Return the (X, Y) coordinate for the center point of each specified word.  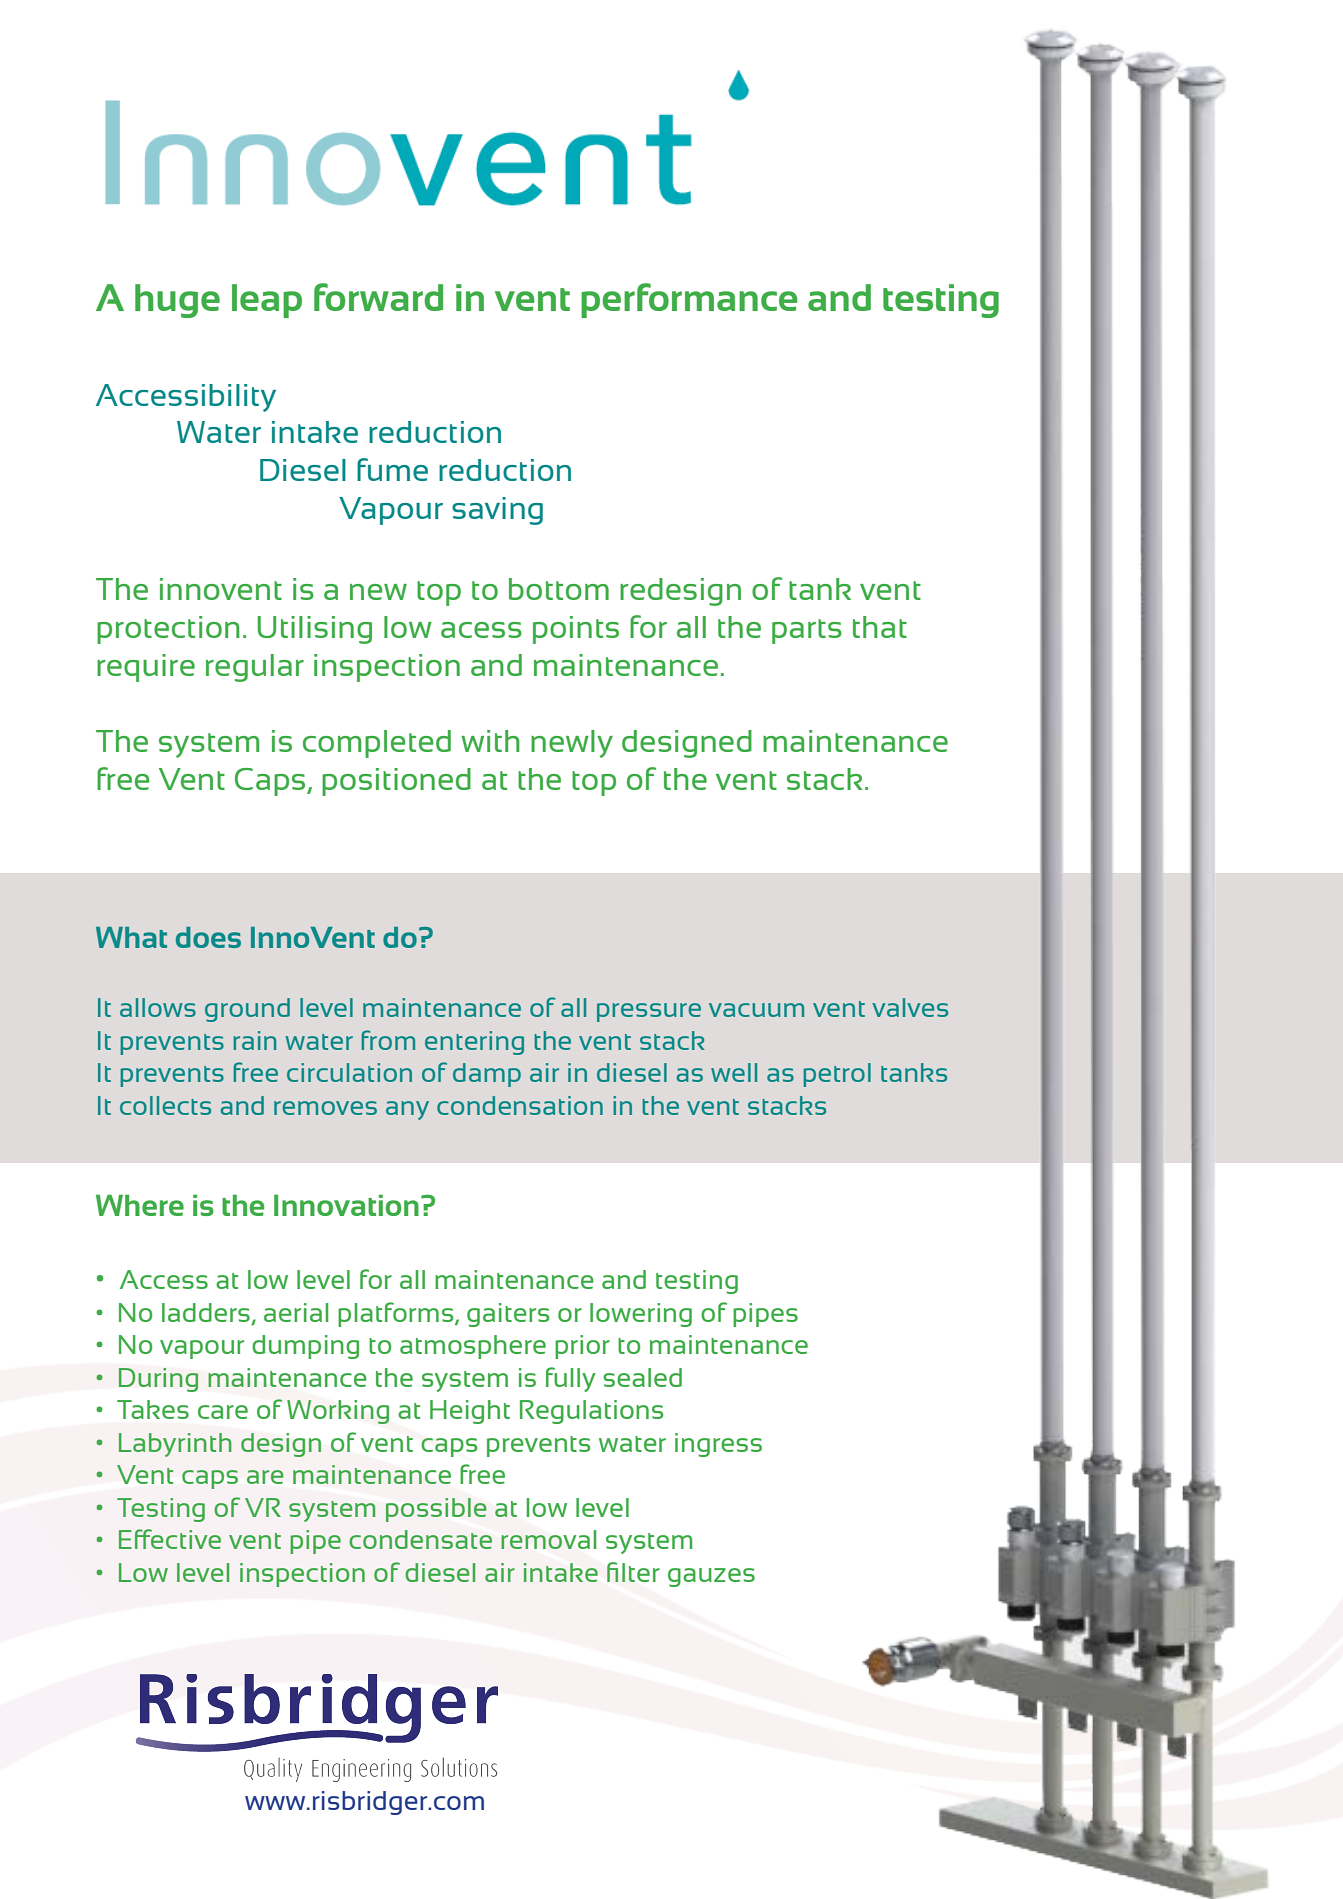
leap (267, 301)
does (208, 937)
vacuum (756, 1010)
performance (689, 300)
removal (548, 1539)
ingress (718, 1445)
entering (474, 1043)
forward (378, 297)
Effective (170, 1539)
